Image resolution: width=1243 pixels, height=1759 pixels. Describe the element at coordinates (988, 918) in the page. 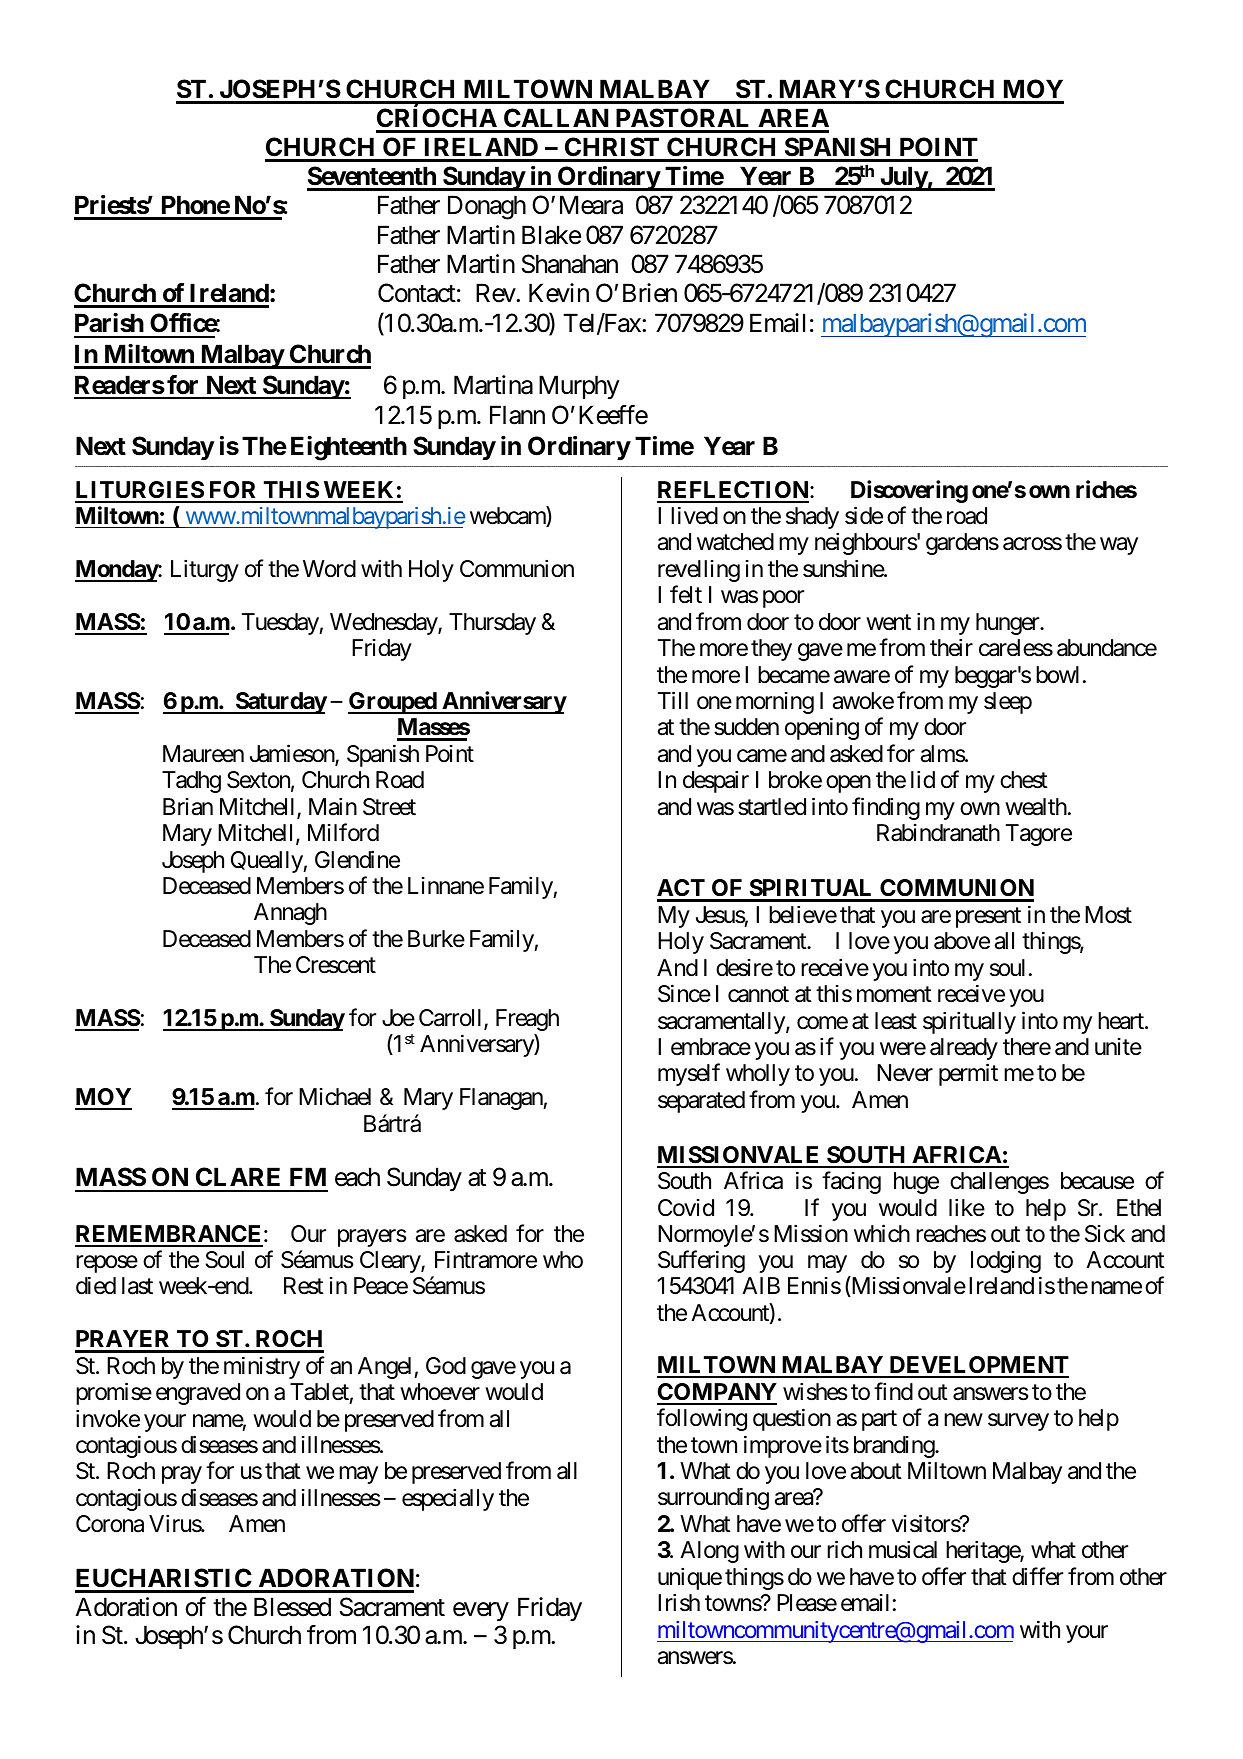

I see `present` at that location.
